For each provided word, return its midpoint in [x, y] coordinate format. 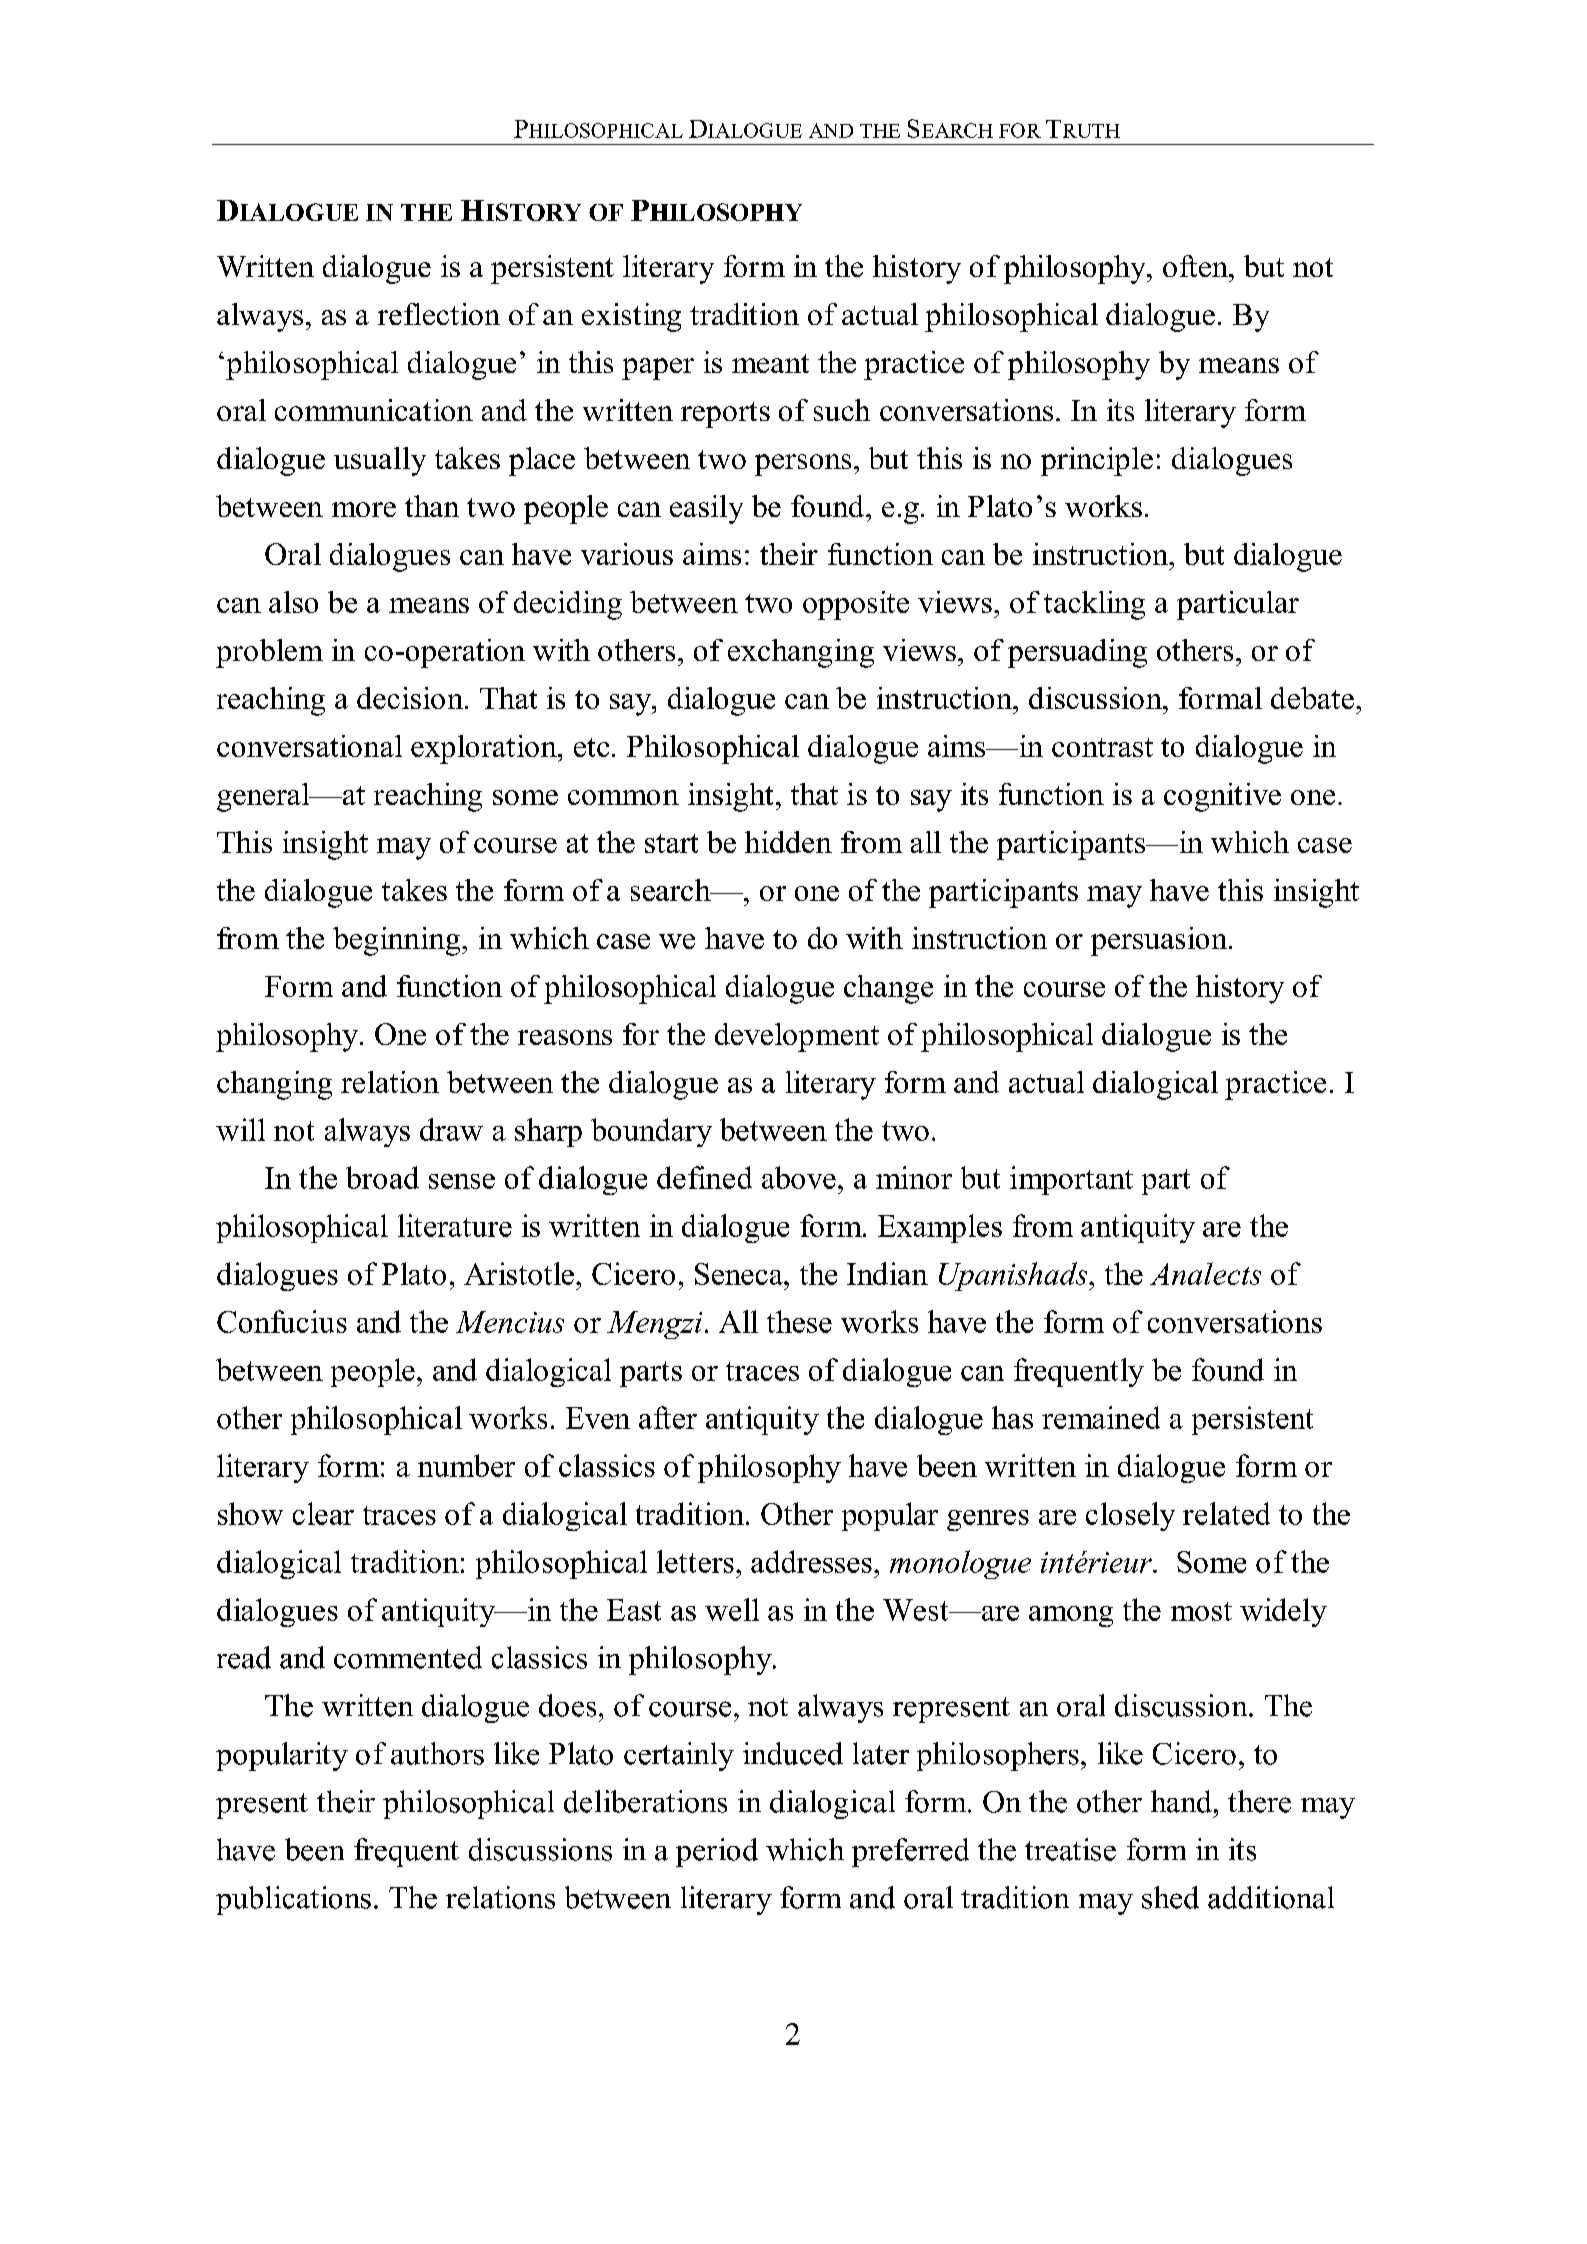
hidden [788, 842]
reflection [439, 314]
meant [770, 363]
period [717, 1852]
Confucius [282, 1321]
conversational [309, 746]
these [799, 1321]
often [1196, 266]
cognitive [1222, 797]
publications [293, 1900]
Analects [1205, 1273]
